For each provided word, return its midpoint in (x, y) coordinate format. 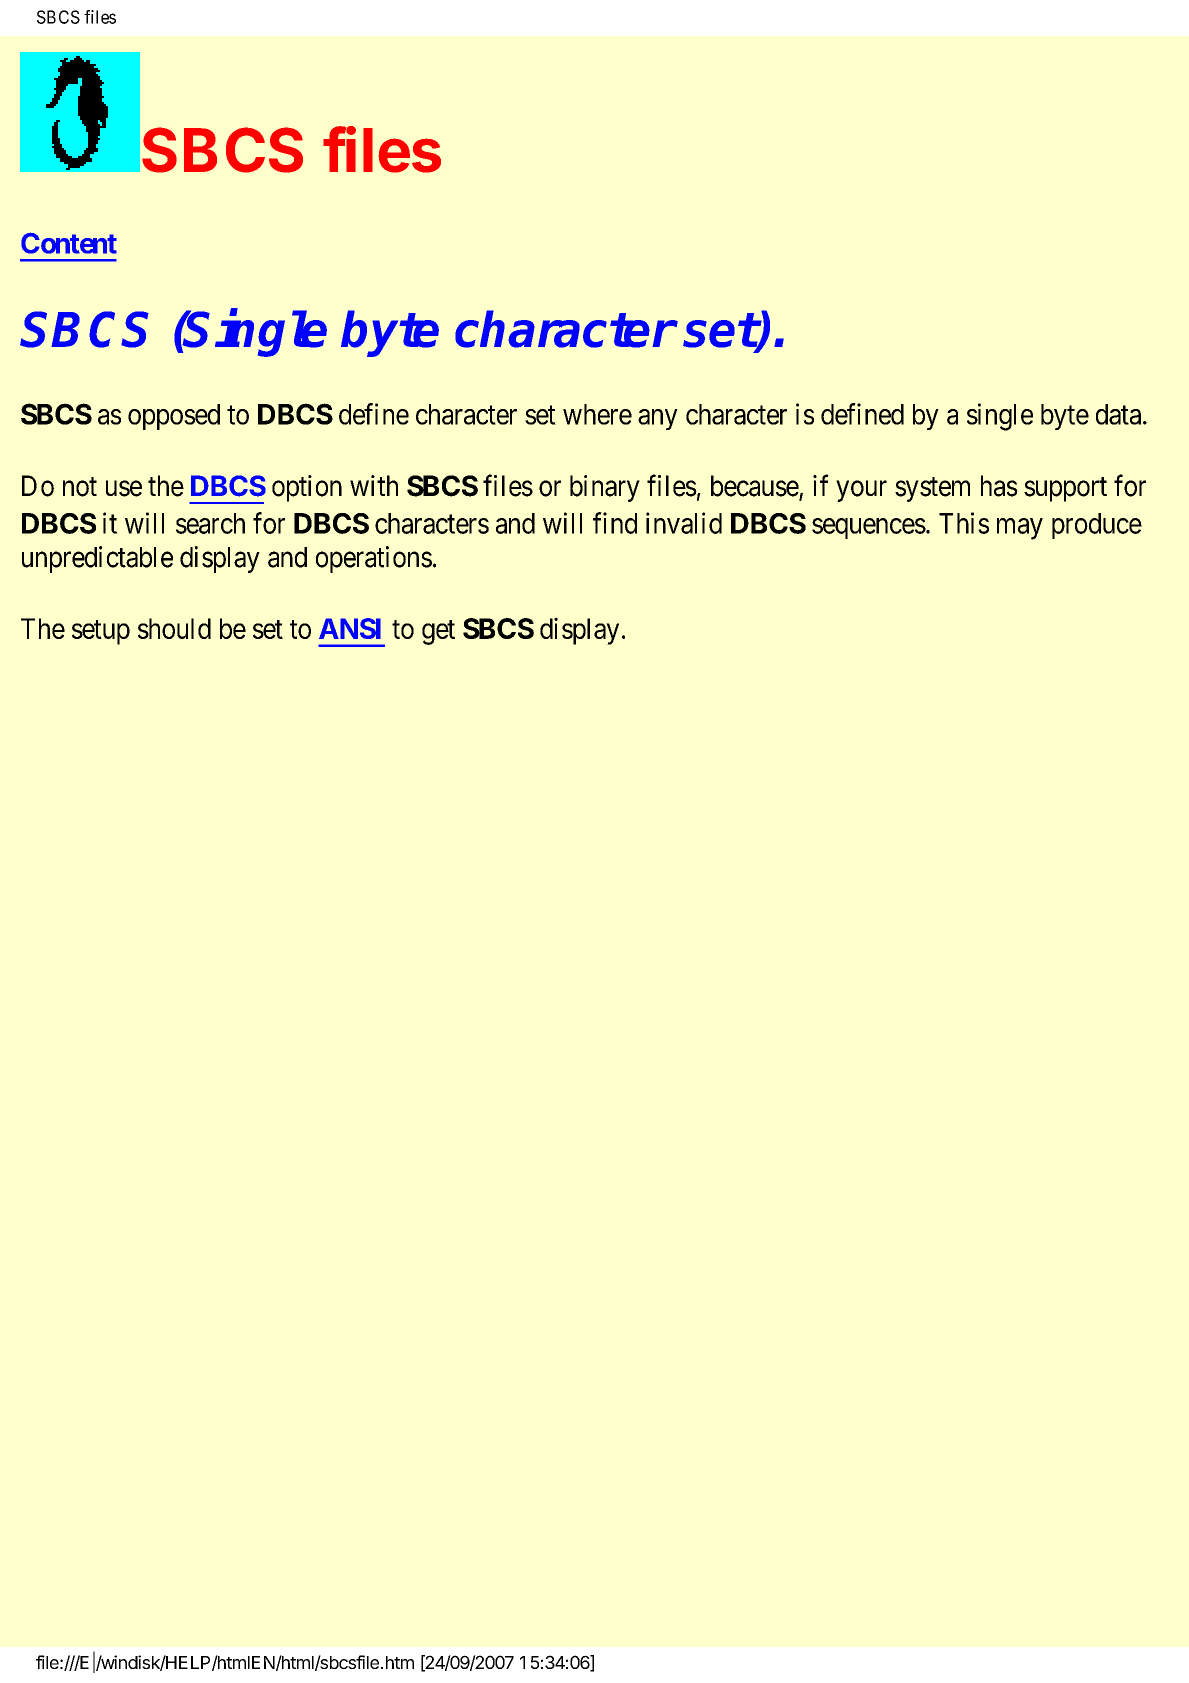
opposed (174, 417)
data (1120, 414)
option (307, 488)
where (597, 414)
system (932, 489)
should (174, 628)
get (438, 632)
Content (69, 243)
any (658, 419)
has (999, 486)
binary (605, 488)
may (1020, 529)
